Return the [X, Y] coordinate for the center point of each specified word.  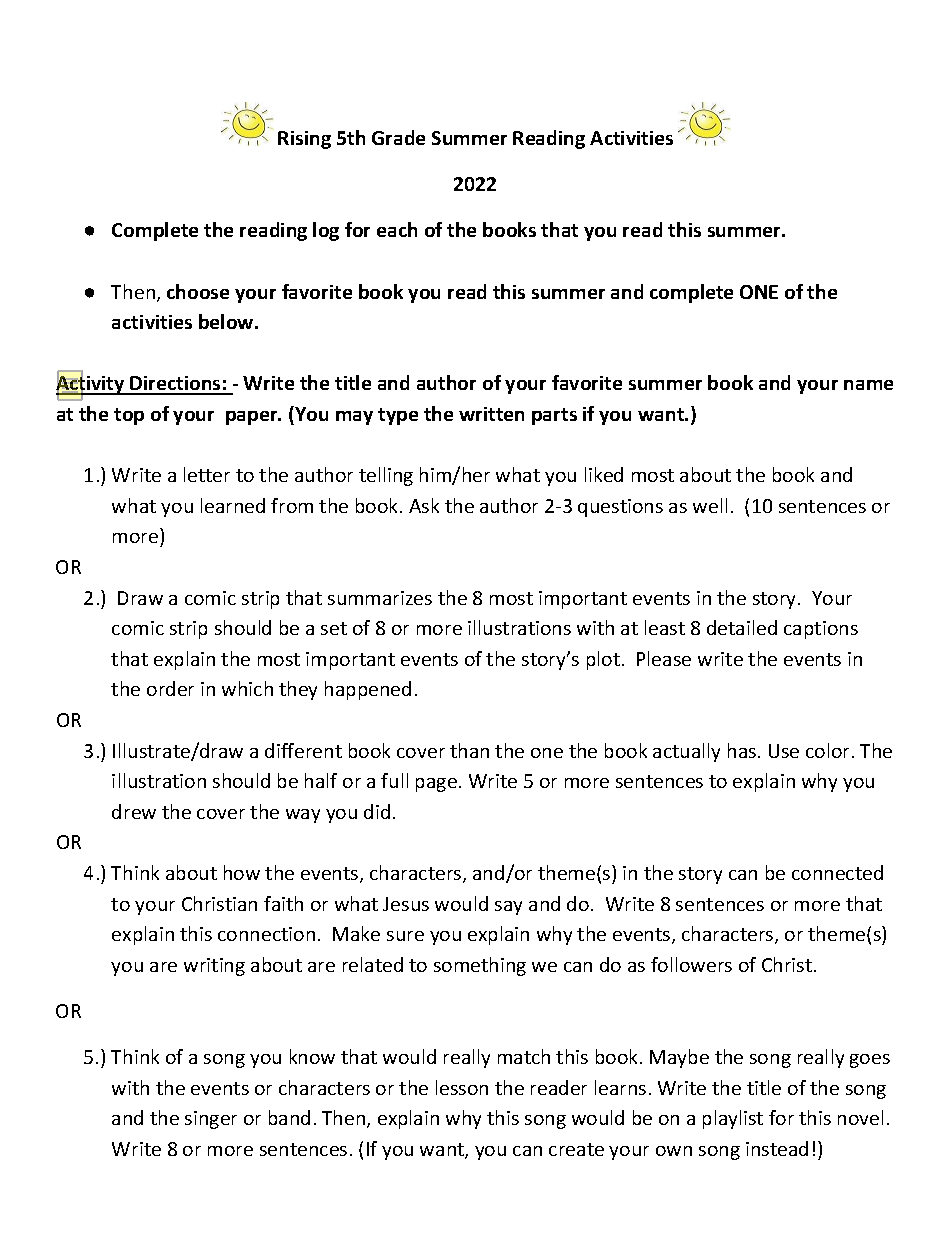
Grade [398, 137]
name [868, 385]
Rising [304, 140]
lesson [462, 1087]
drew [134, 811]
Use [784, 751]
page [436, 785]
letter [207, 474]
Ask [424, 505]
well [710, 505]
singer [211, 1120]
